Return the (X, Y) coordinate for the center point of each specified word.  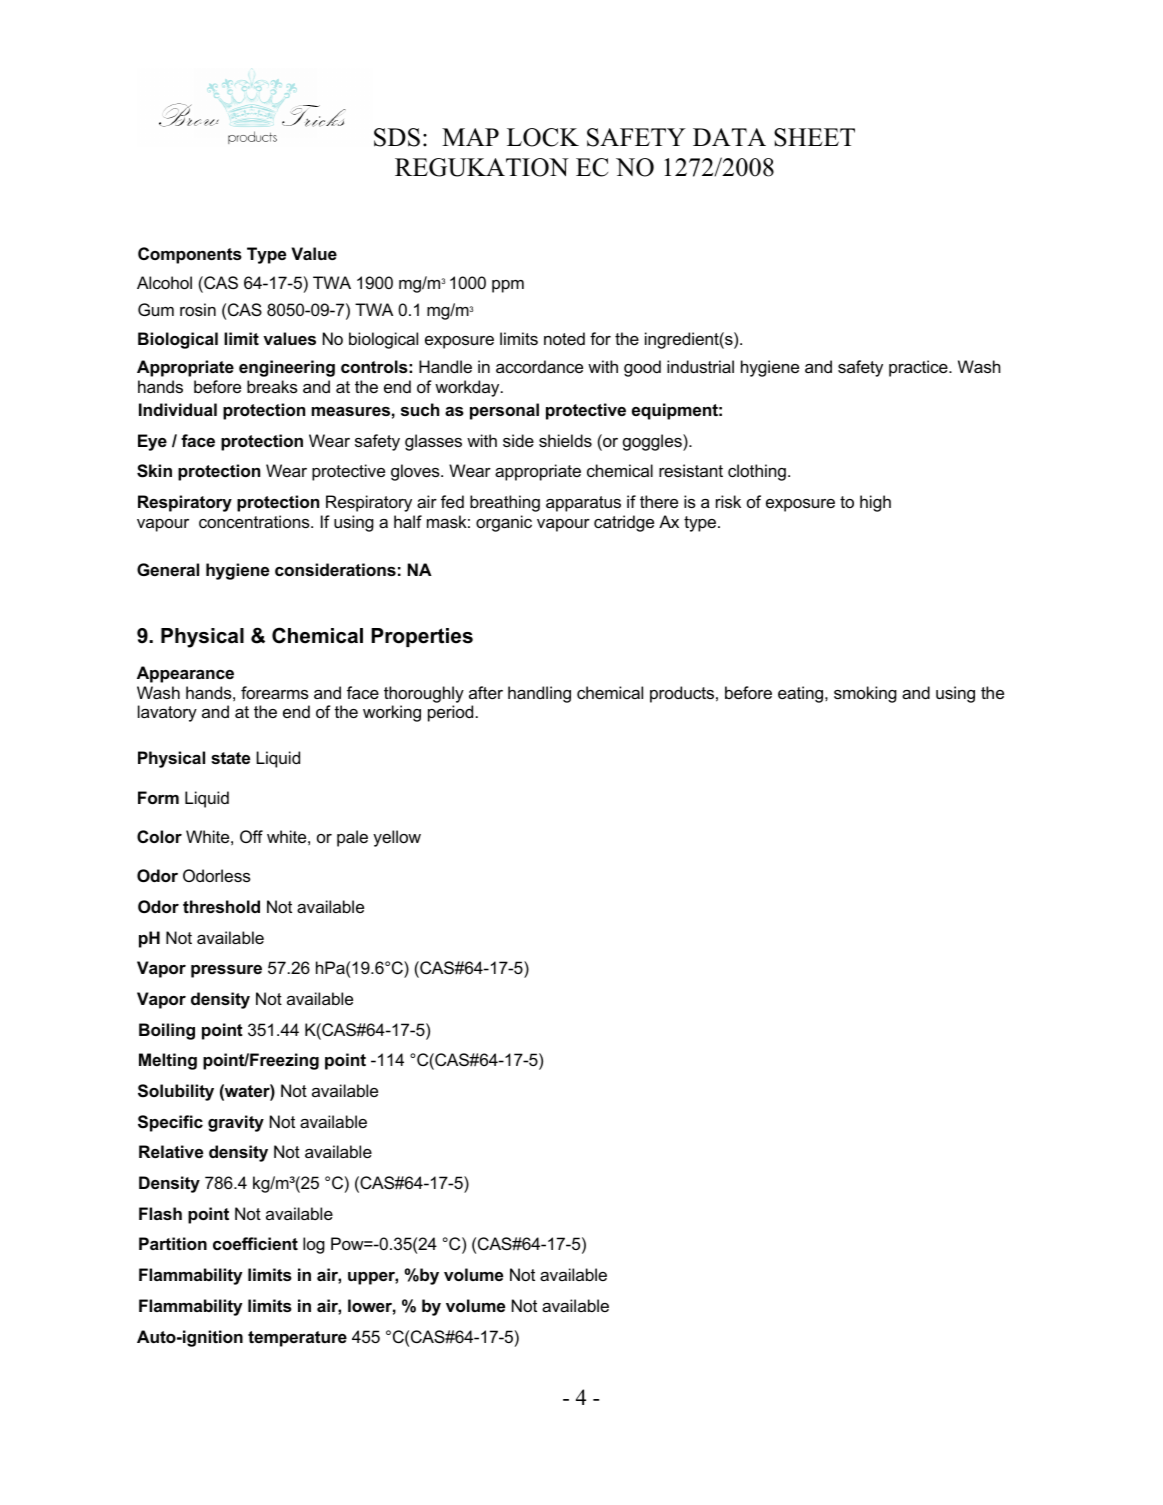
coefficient (255, 1243)
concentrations (255, 521)
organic (504, 523)
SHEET (814, 137)
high (875, 503)
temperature (297, 1339)
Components (190, 255)
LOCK (543, 137)
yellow (397, 838)
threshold (221, 906)
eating (802, 694)
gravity (236, 1123)
